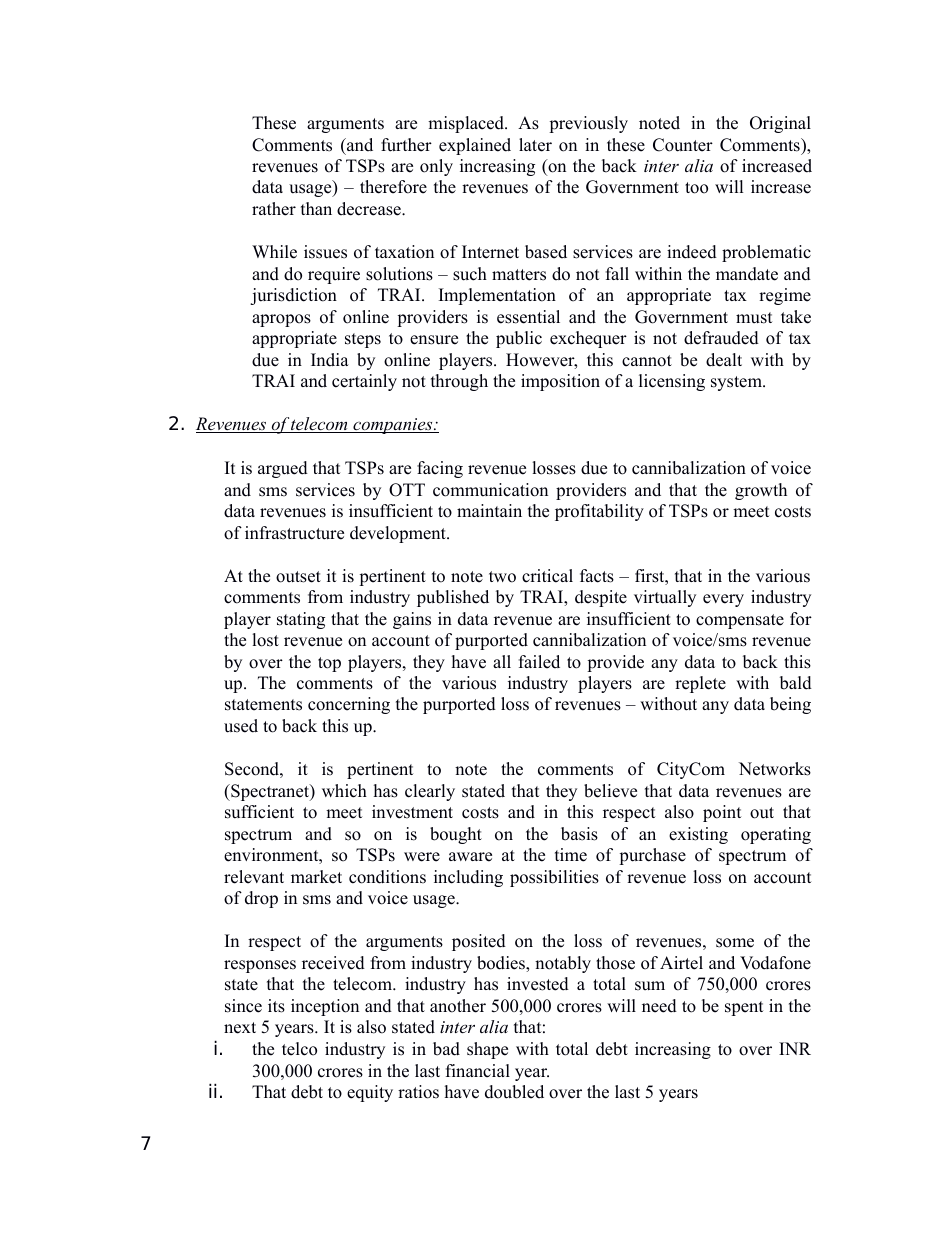 Image resolution: width=952 pixels, height=1233 pixels. What do you see at coordinates (470, 857) in the page?
I see `aware` at bounding box center [470, 857].
